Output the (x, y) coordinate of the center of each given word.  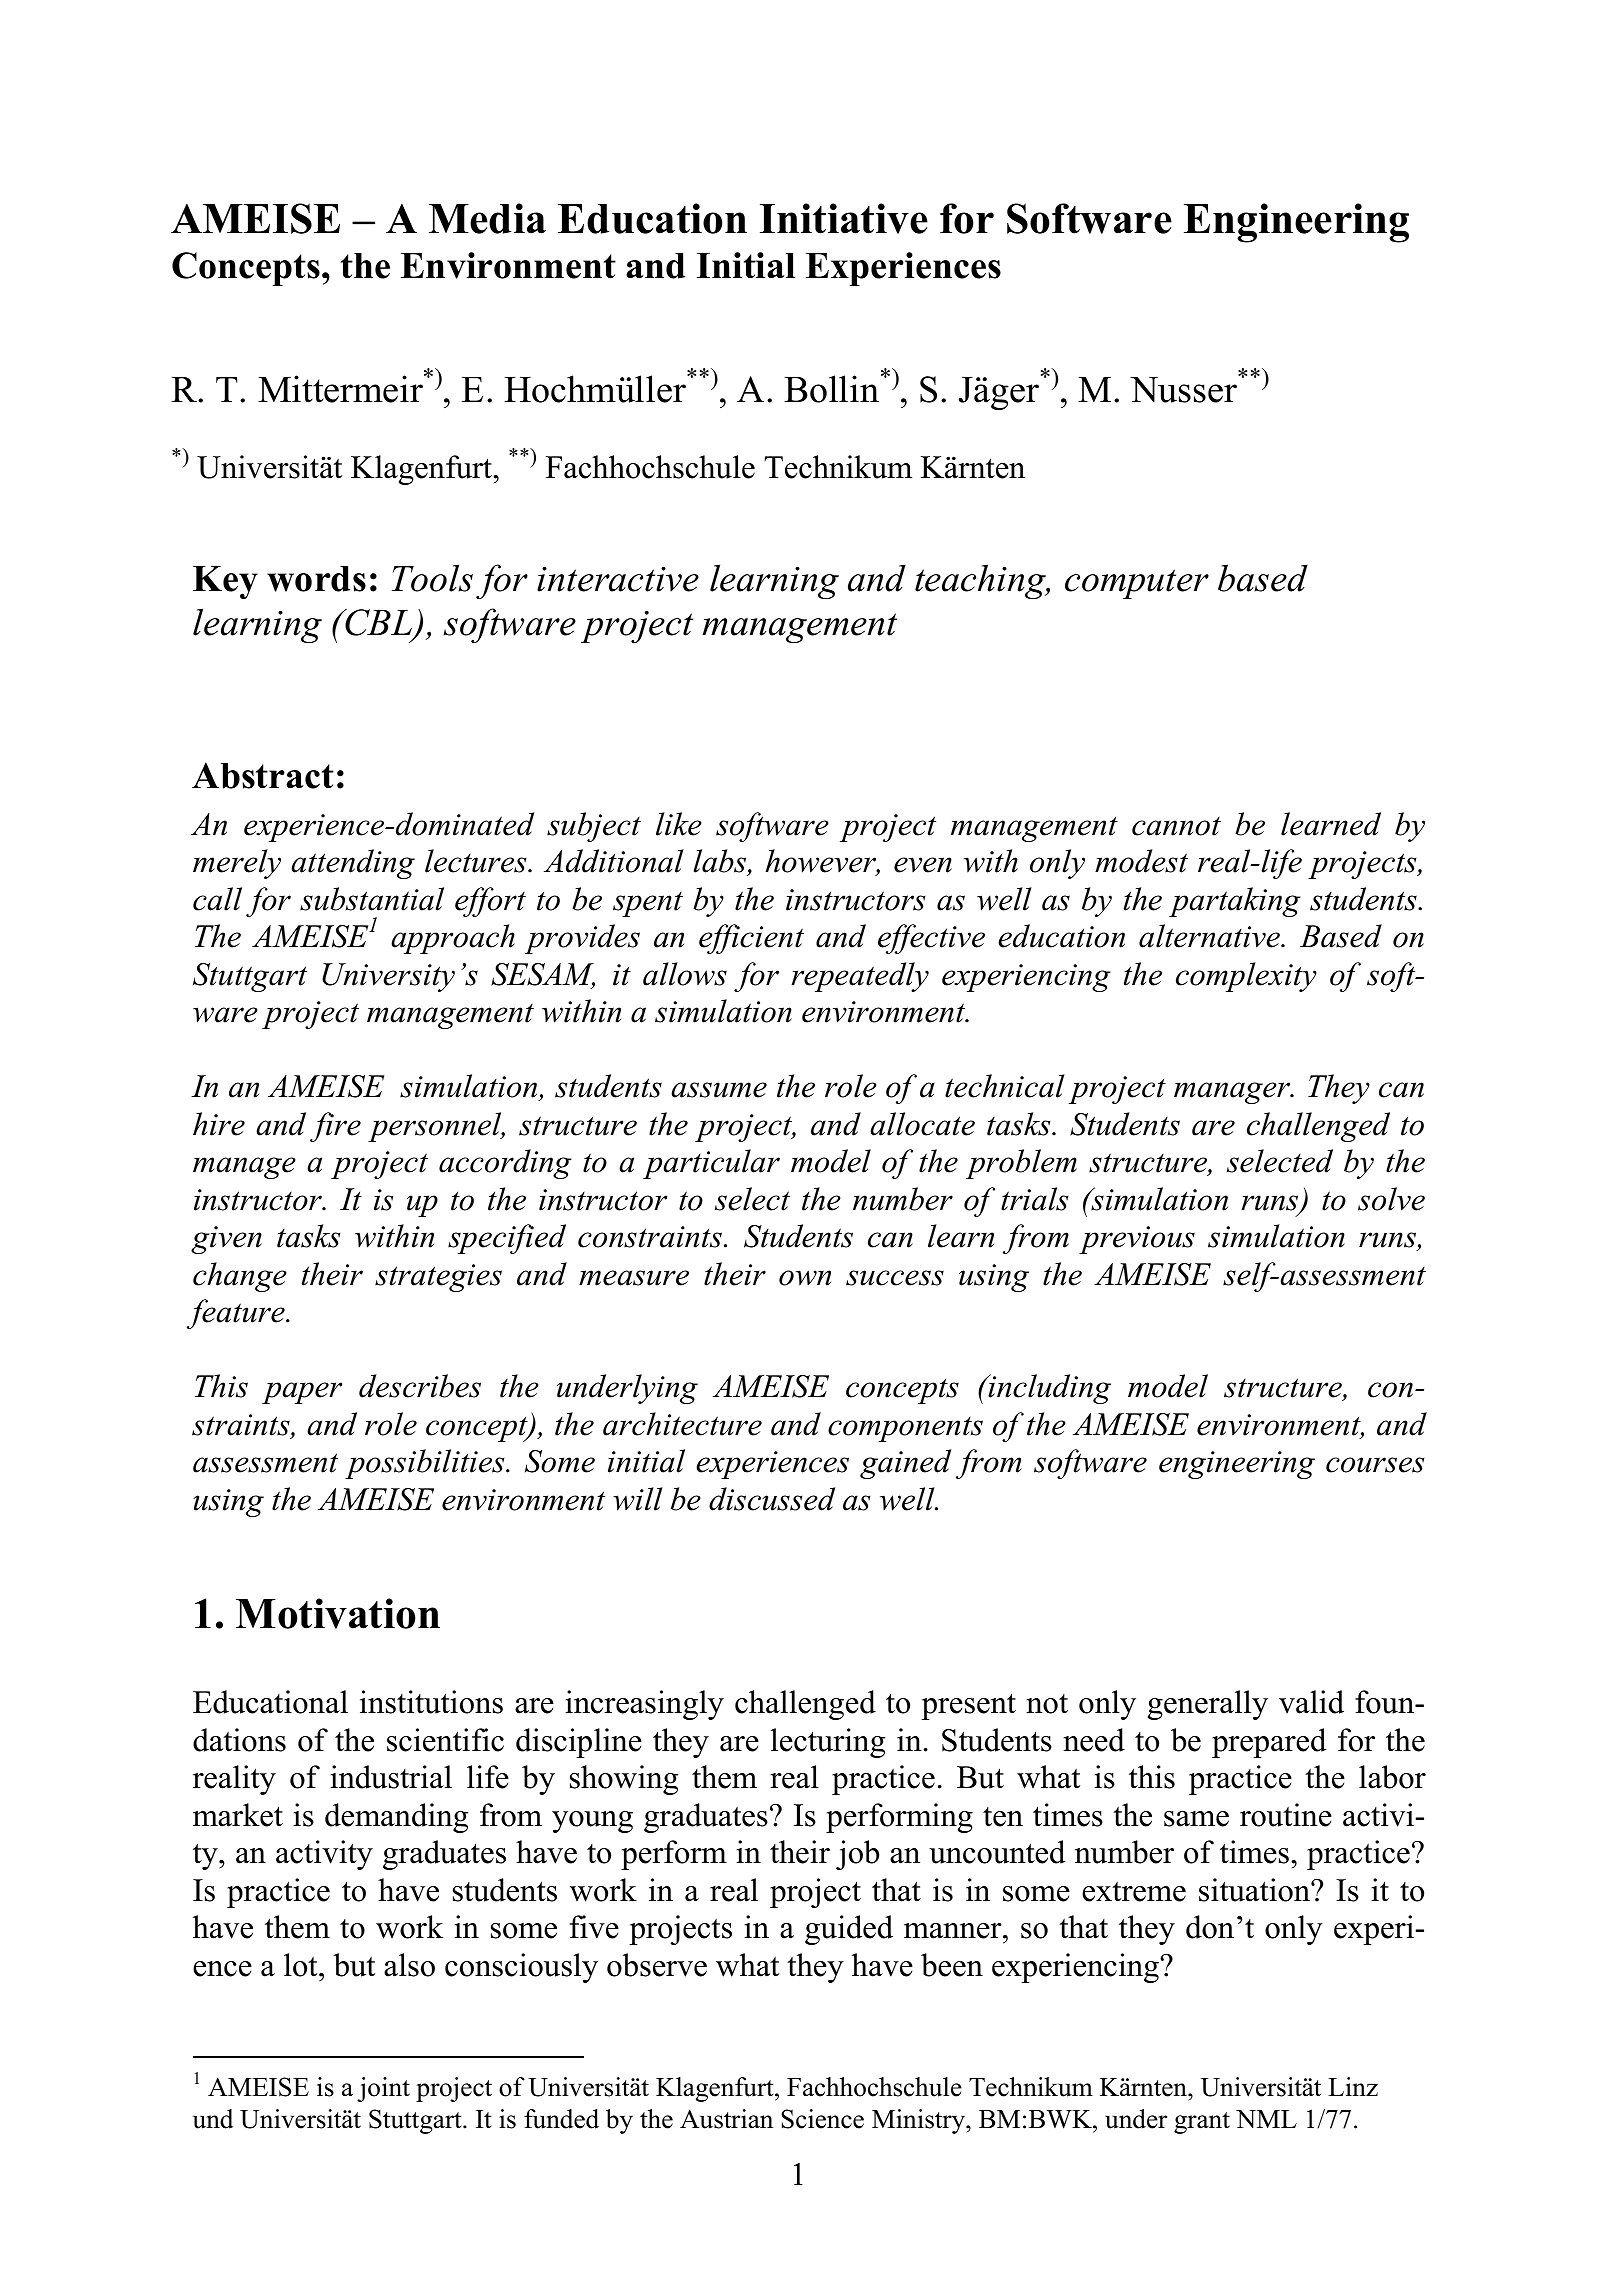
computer (1137, 584)
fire (335, 1127)
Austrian (726, 2119)
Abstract (263, 775)
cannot (1176, 826)
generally (1208, 1705)
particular (711, 1164)
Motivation (338, 1613)
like (679, 824)
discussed (772, 1499)
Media (487, 218)
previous (1137, 1240)
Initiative (844, 218)
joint (383, 2089)
